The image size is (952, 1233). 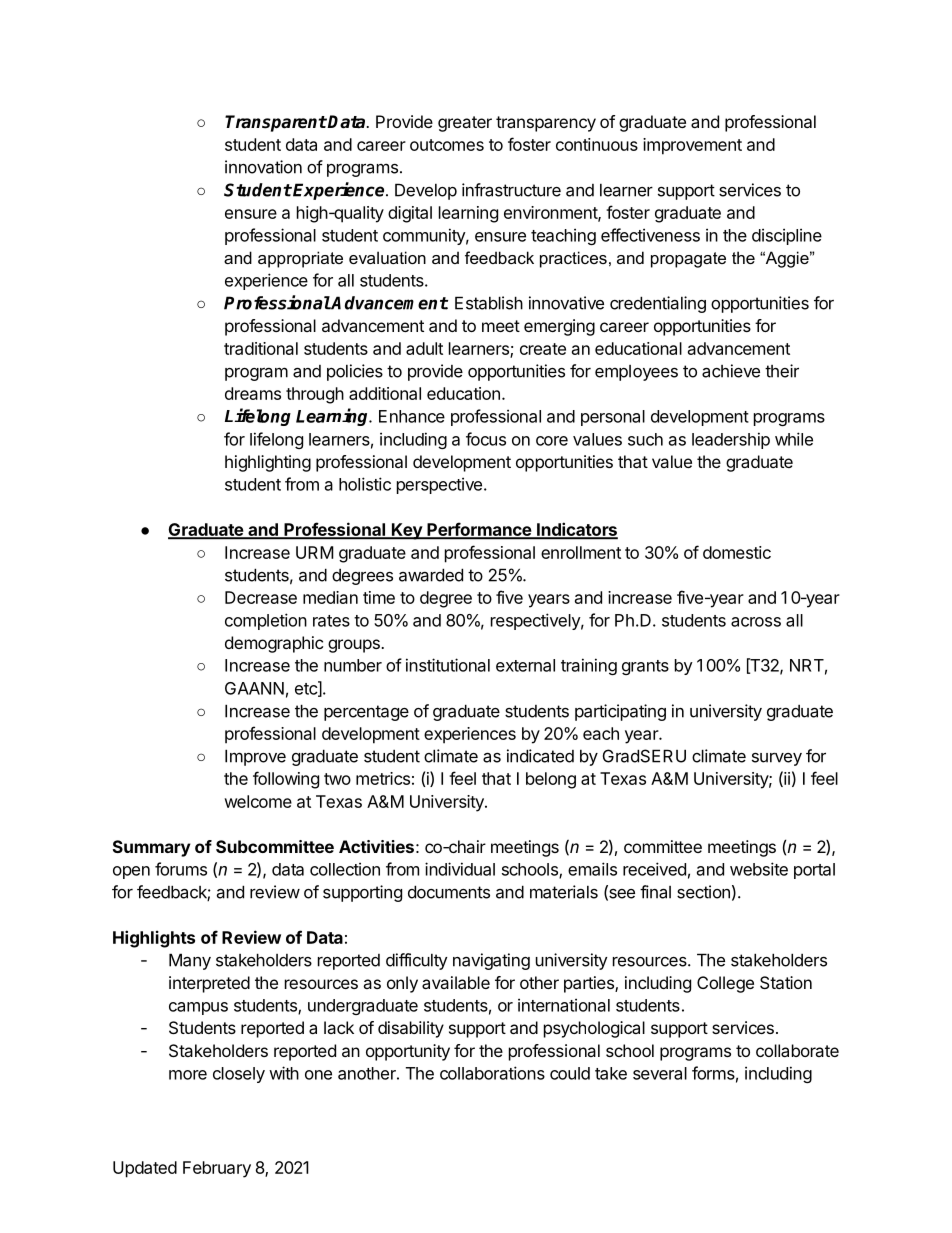 What do you see at coordinates (217, 1169) in the screenshot?
I see `February` at bounding box center [217, 1169].
